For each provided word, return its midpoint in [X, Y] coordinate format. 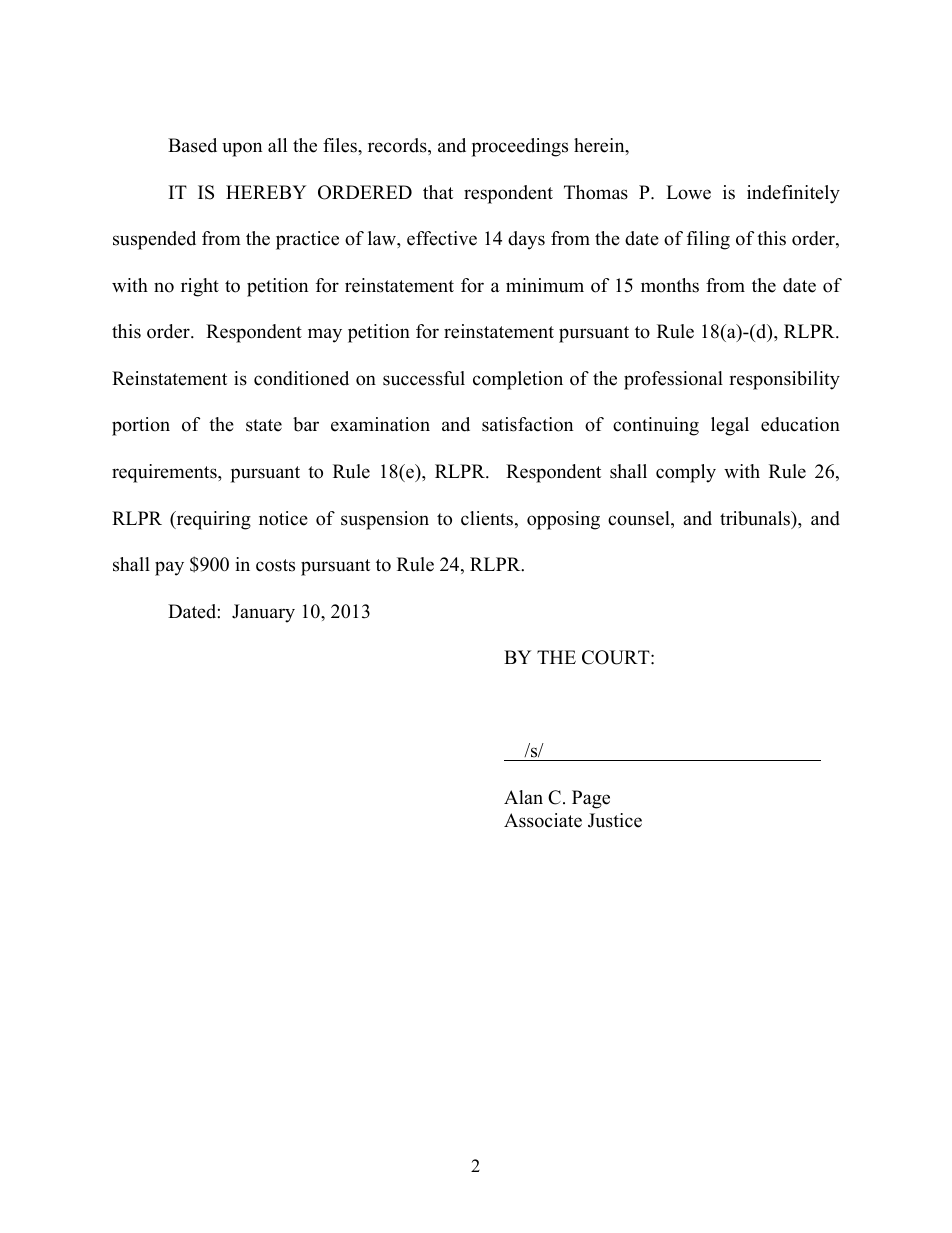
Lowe [688, 192]
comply [686, 473]
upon [242, 149]
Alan [523, 797]
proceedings [520, 147]
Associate [543, 820]
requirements [165, 473]
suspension [385, 520]
